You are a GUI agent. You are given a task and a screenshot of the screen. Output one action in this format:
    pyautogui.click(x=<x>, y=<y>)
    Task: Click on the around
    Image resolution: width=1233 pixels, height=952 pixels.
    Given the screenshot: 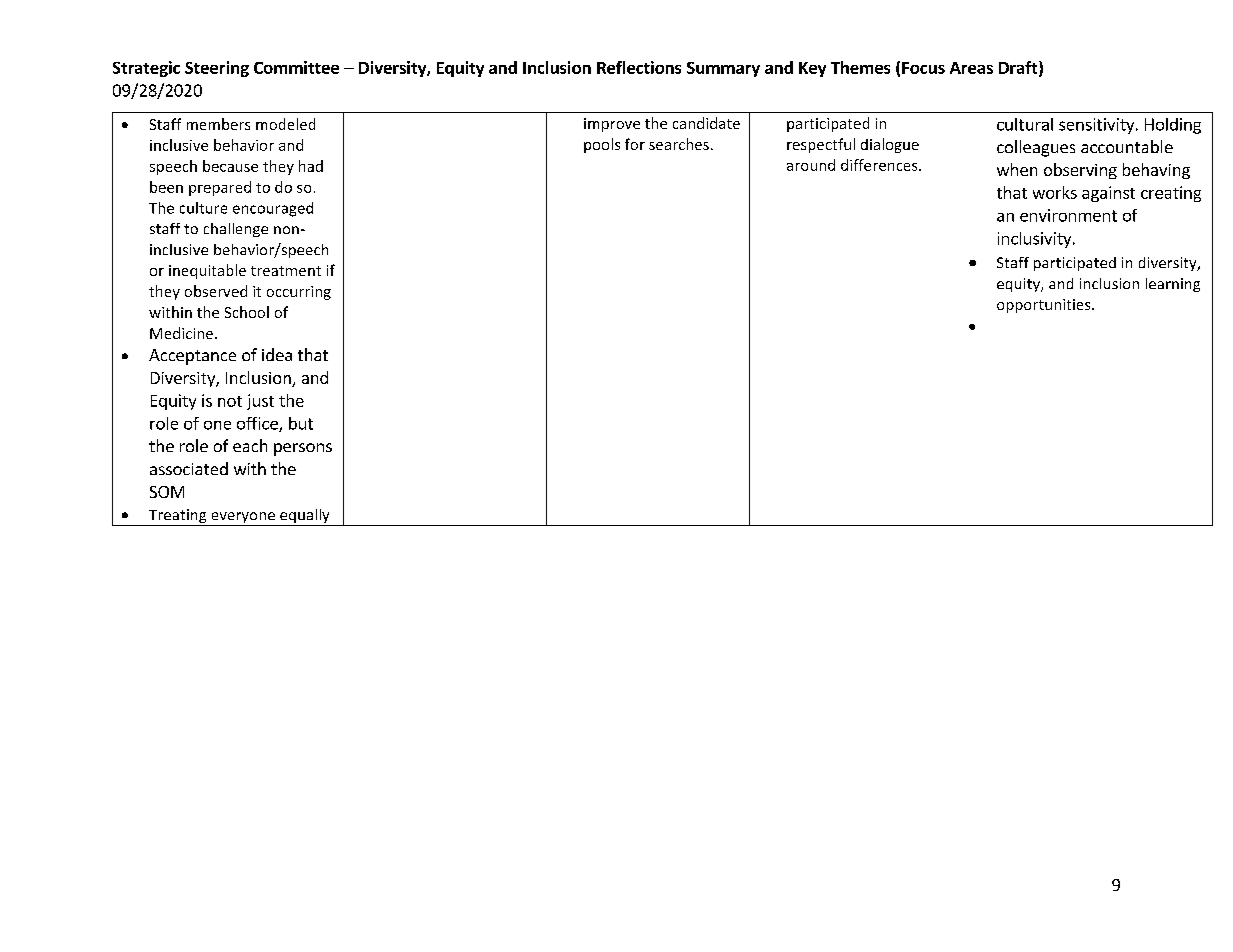 What is the action you would take?
    pyautogui.click(x=811, y=165)
